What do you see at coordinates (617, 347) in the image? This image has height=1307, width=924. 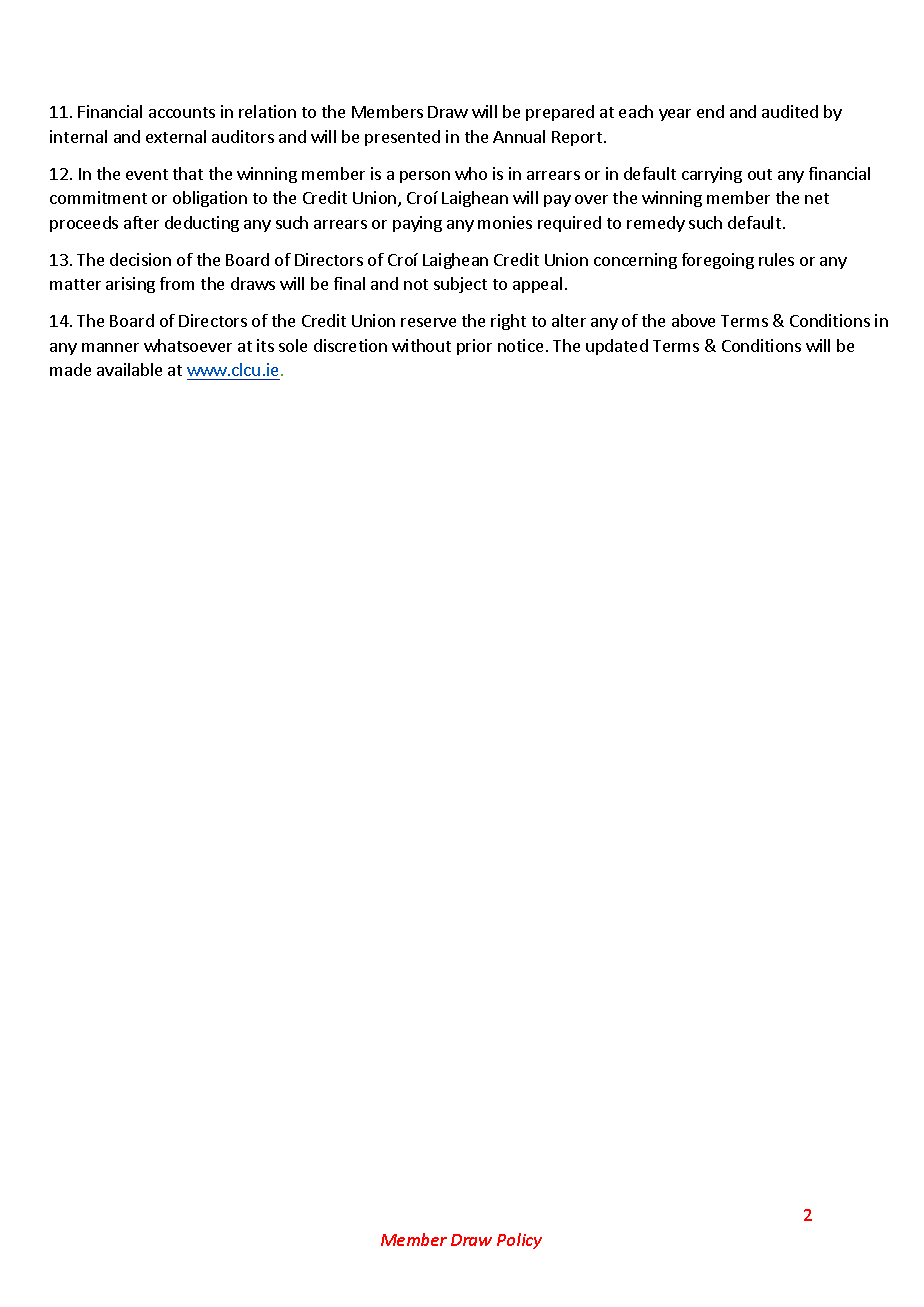 I see `updated` at bounding box center [617, 347].
